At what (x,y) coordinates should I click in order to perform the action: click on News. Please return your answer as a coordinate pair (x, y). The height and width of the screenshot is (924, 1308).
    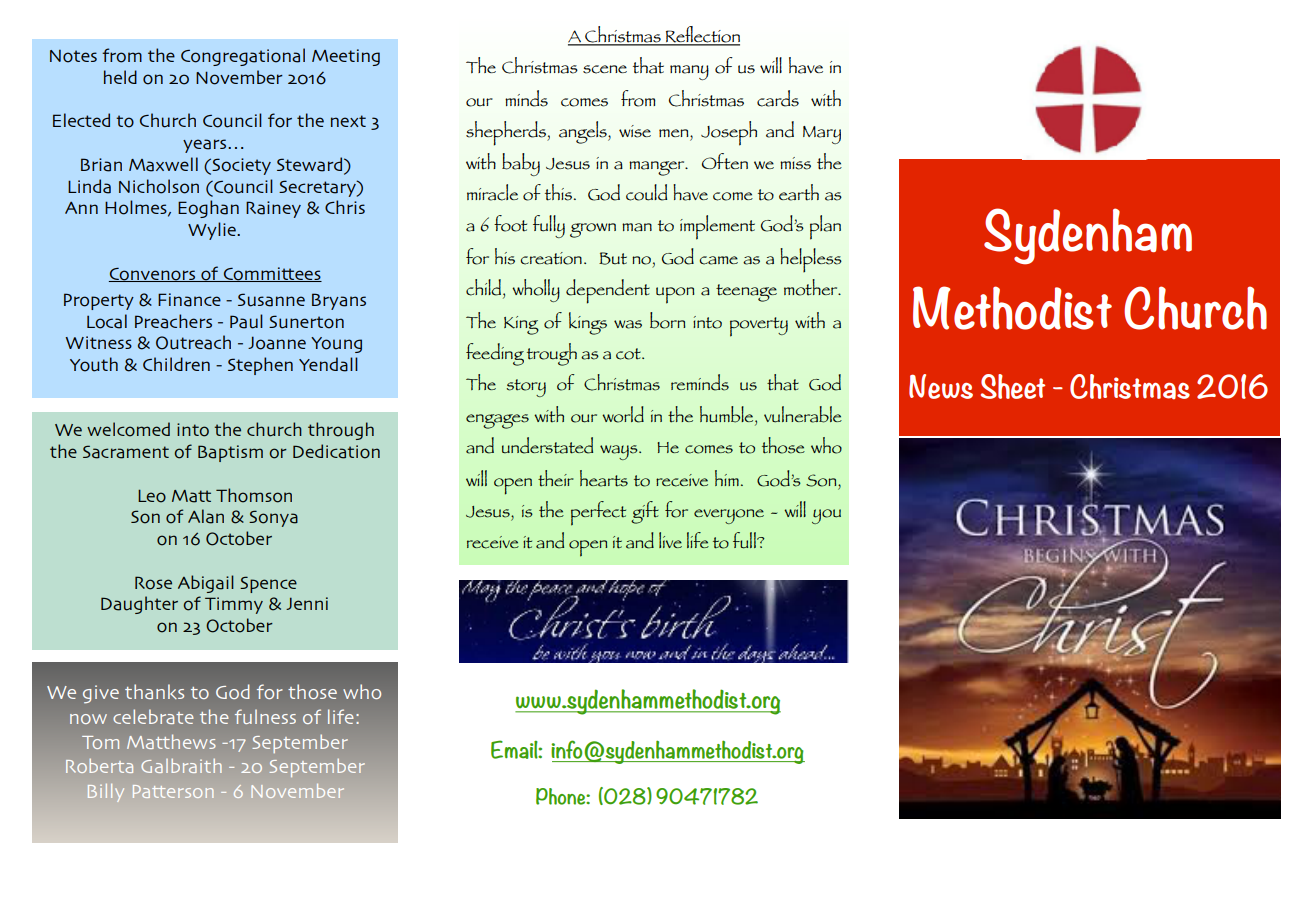
    Looking at the image, I should click on (941, 386).
